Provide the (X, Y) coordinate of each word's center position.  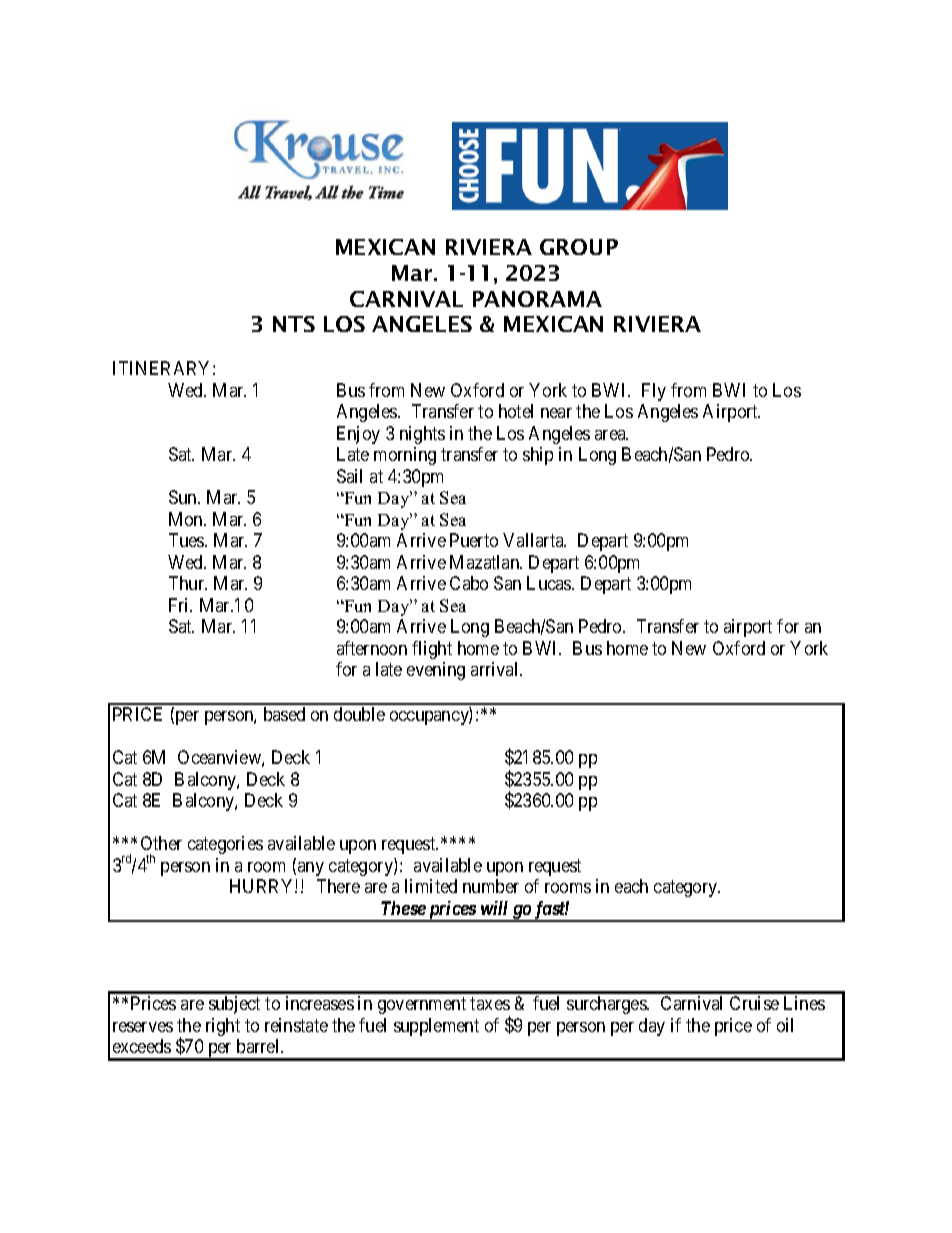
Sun (184, 497)
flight (432, 650)
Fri (180, 605)
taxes (490, 1003)
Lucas (550, 583)
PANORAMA (537, 299)
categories (225, 845)
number (491, 886)
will (494, 908)
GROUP (579, 247)
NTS (294, 324)
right (223, 1027)
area (611, 435)
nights (422, 435)
